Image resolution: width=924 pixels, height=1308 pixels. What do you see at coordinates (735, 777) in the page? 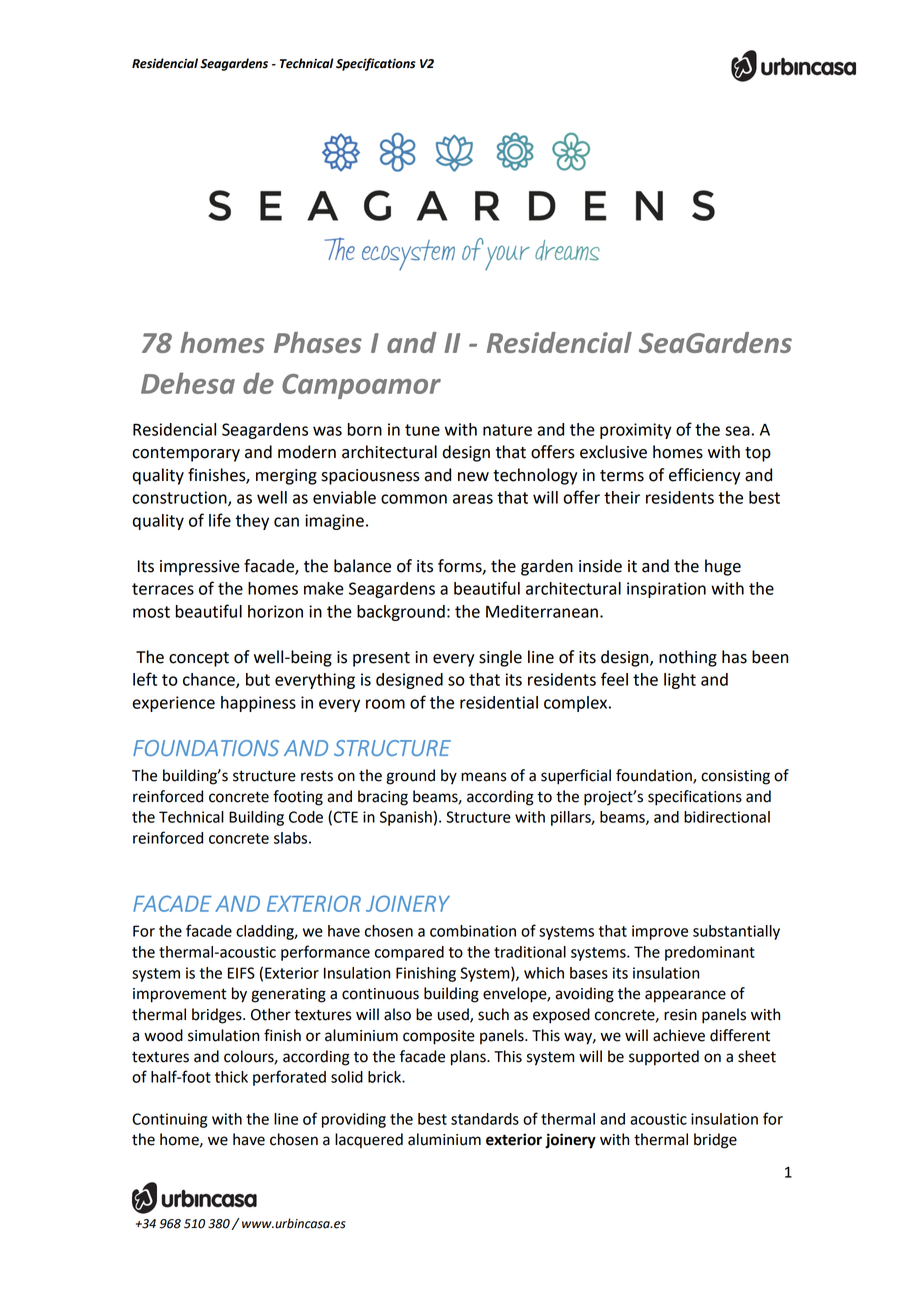
I see `consisting` at bounding box center [735, 777].
